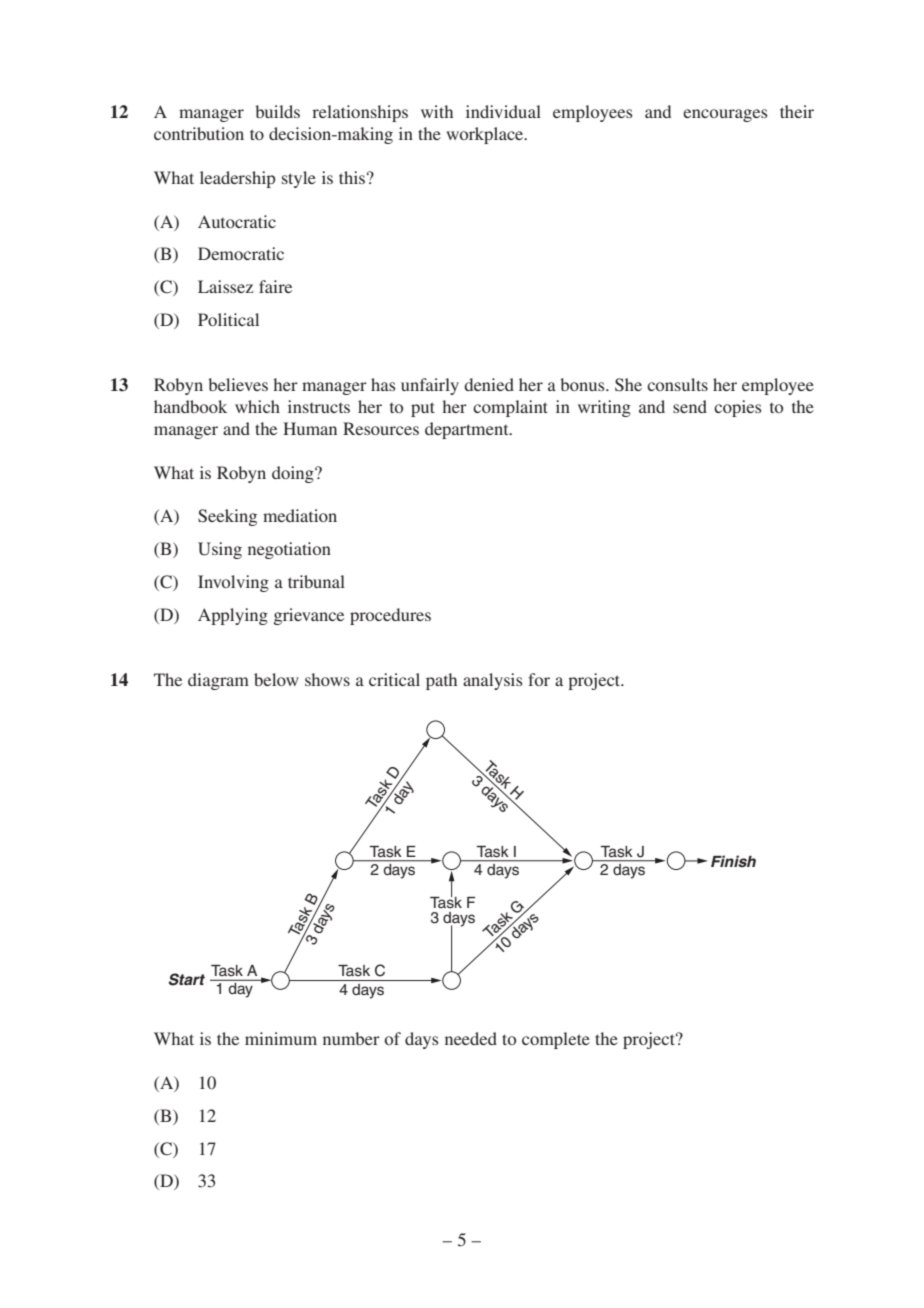  What do you see at coordinates (277, 111) in the image?
I see `builds` at bounding box center [277, 111].
